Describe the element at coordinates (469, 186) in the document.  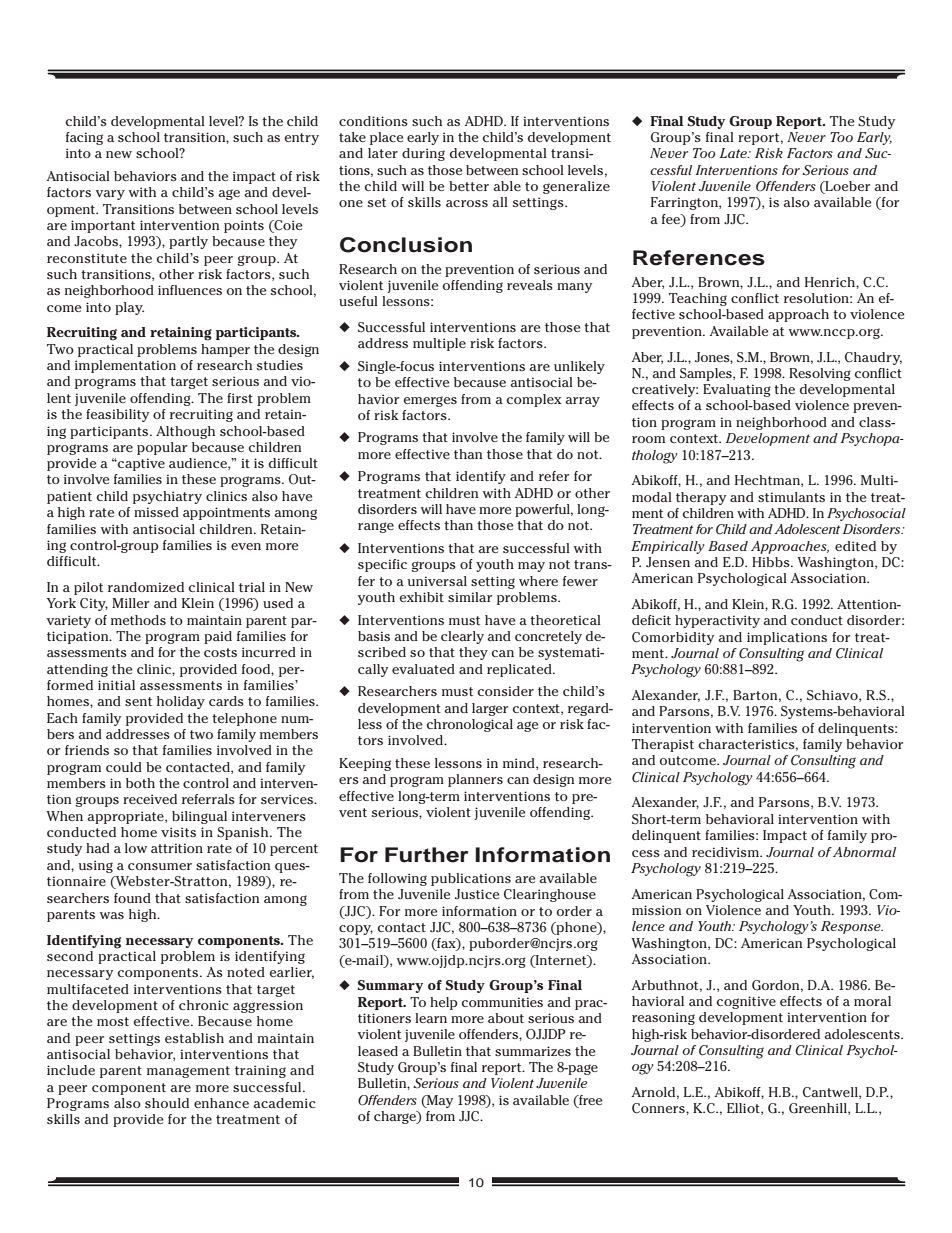
I see `better` at that location.
